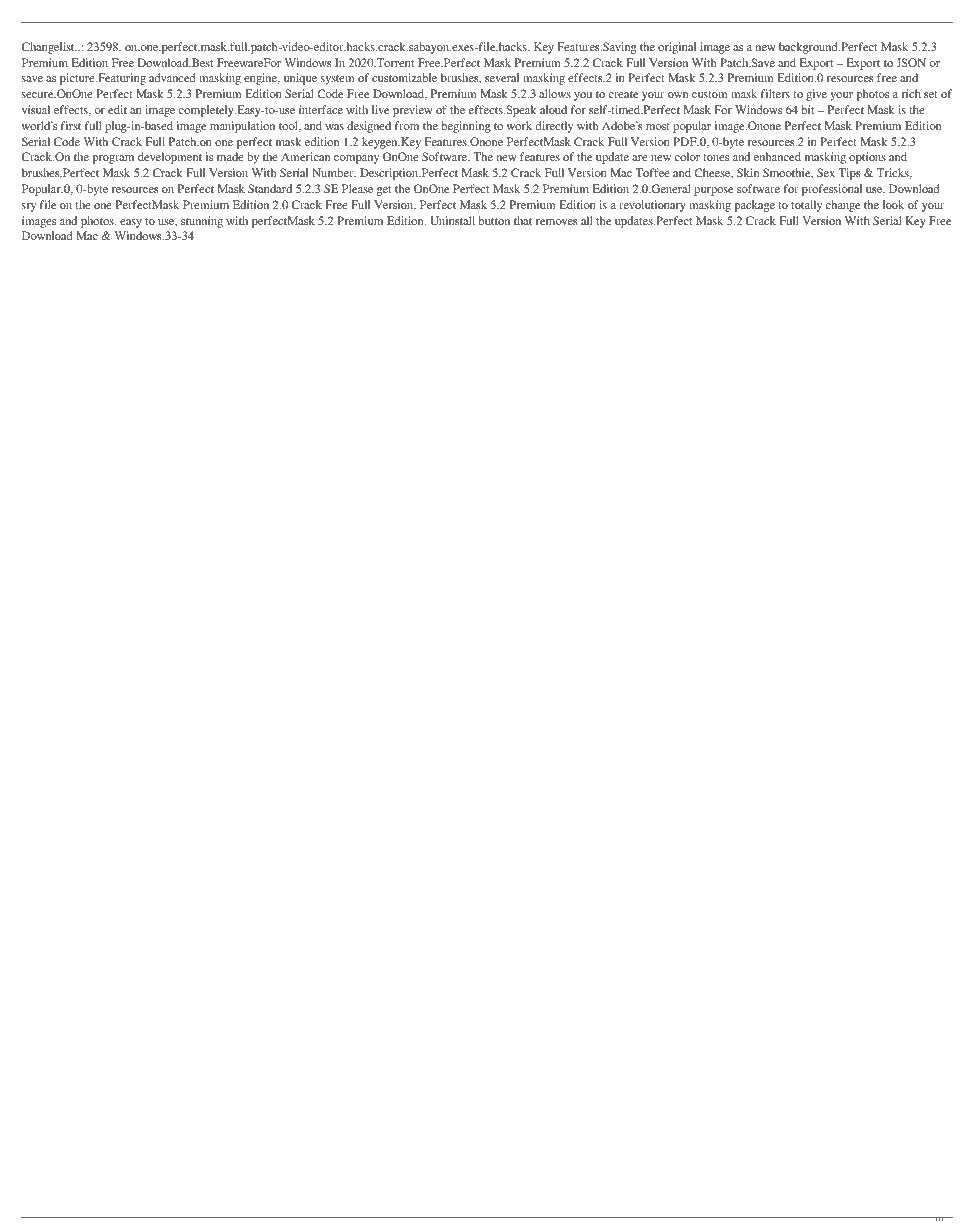 This image has height=1232, width=974. What do you see at coordinates (808, 109) in the image?
I see `bit` at bounding box center [808, 109].
